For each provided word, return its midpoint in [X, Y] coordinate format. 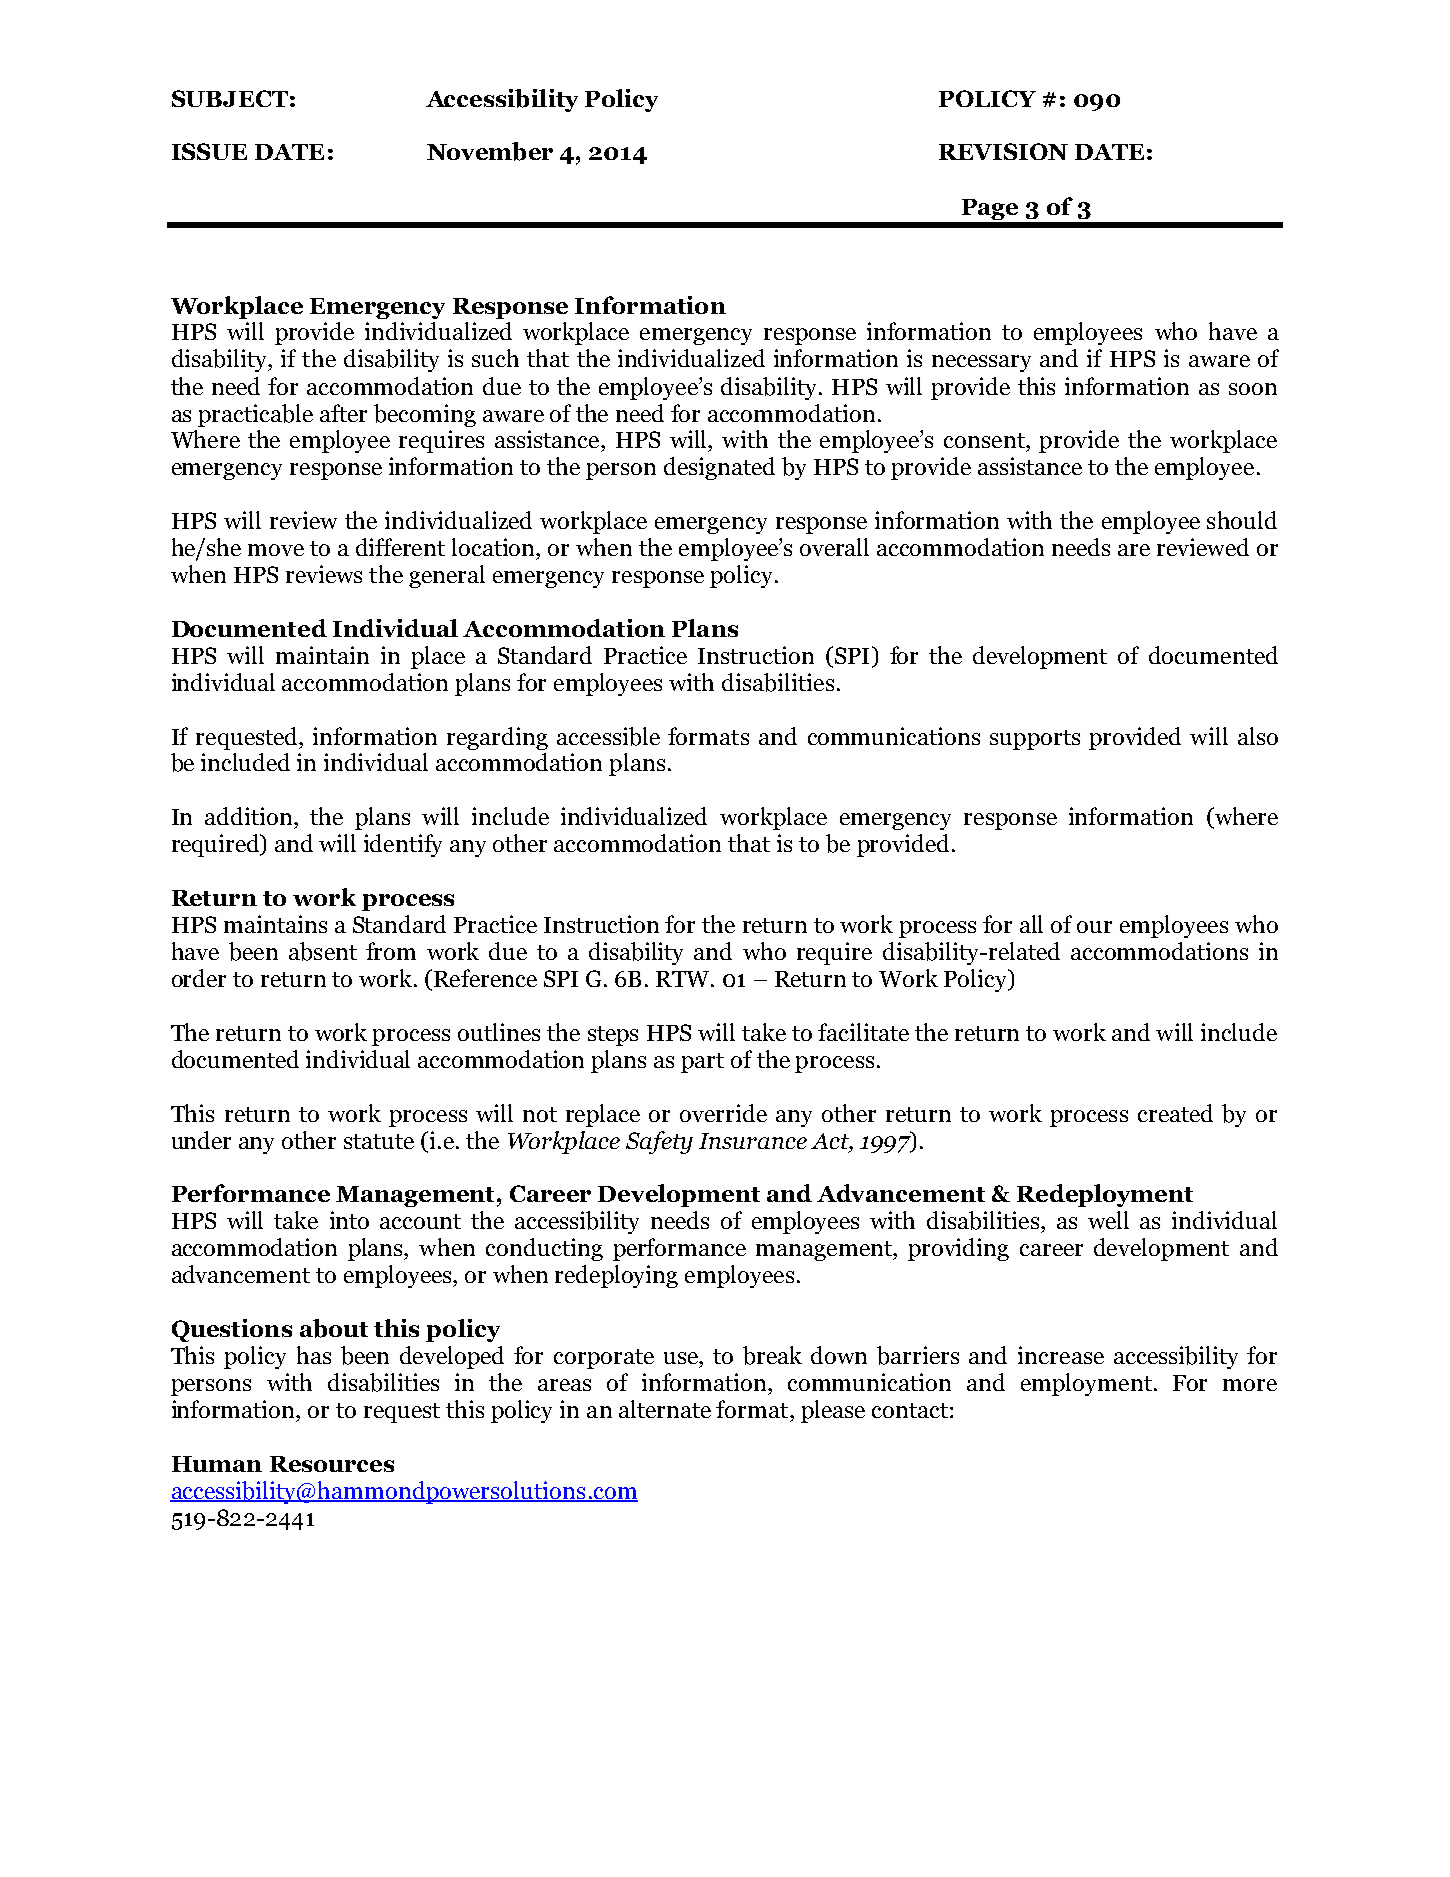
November [490, 151]
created [1175, 1113]
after [343, 413]
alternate [665, 1409]
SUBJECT [230, 98]
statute [379, 1141]
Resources [332, 1464]
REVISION [1003, 151]
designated [719, 468]
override [723, 1113]
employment [1086, 1384]
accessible [608, 736]
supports [1035, 740]
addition [250, 816]
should [1242, 520]
